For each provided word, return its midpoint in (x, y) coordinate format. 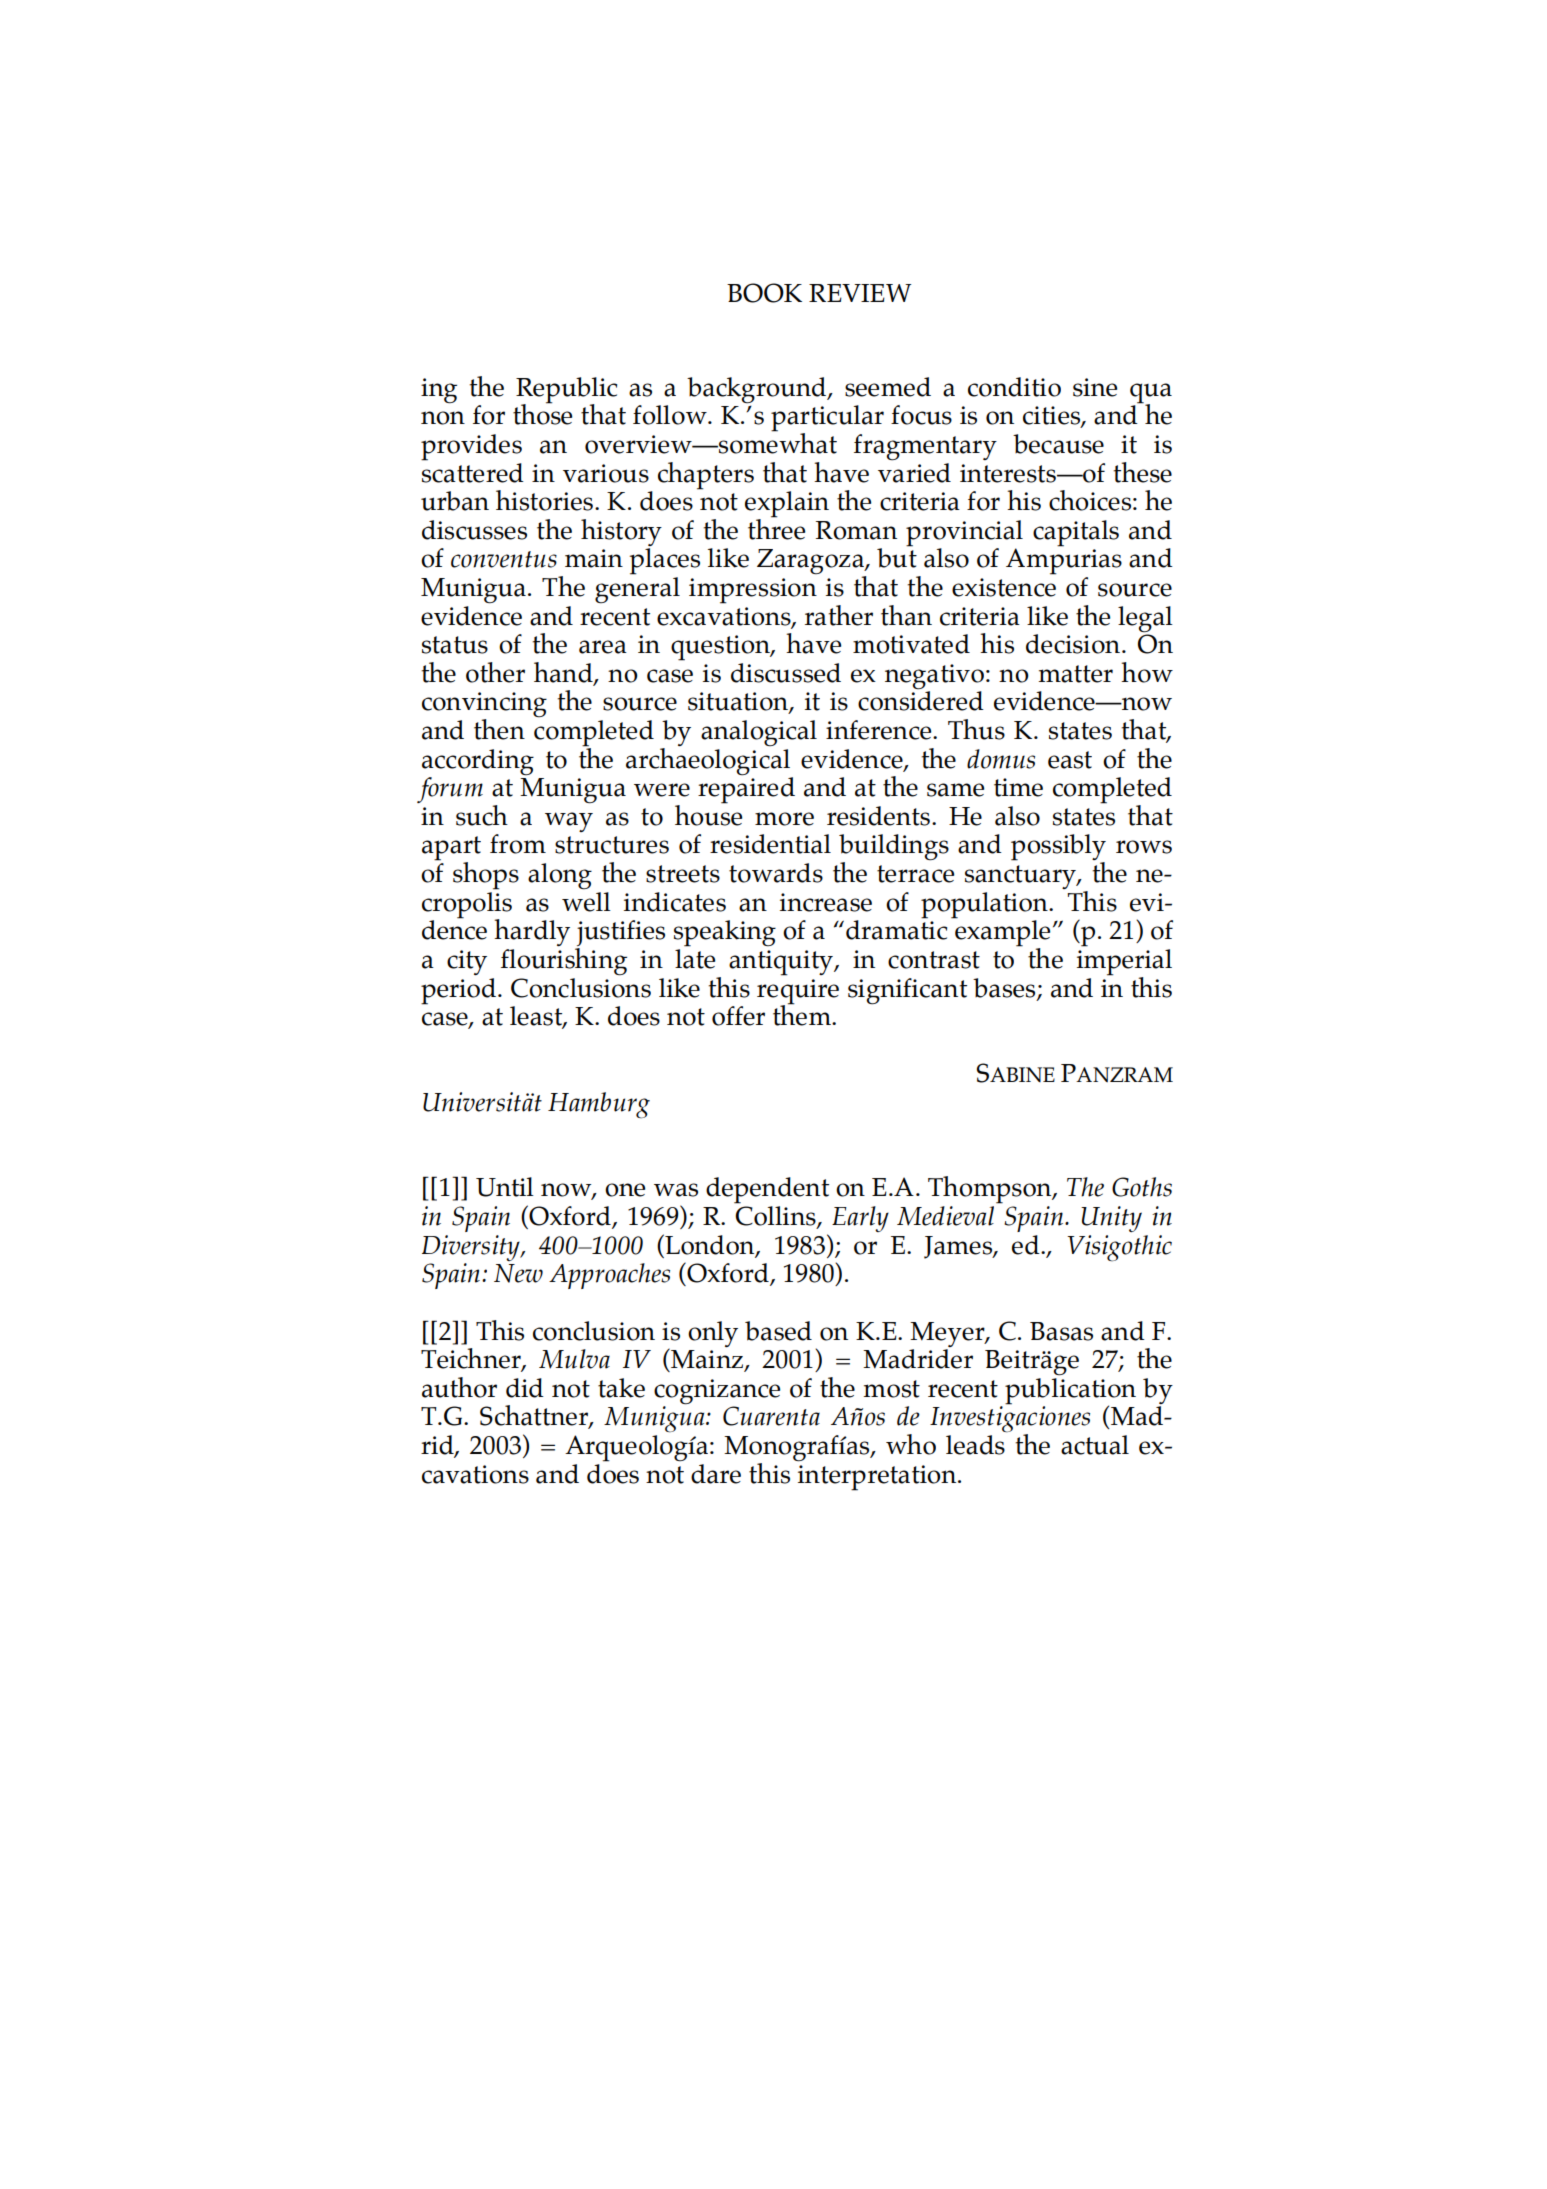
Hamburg (599, 1105)
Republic (566, 391)
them (803, 1014)
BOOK (764, 293)
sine (1095, 387)
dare (716, 1474)
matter (1075, 674)
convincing (484, 706)
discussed (786, 673)
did (525, 1388)
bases (1005, 988)
